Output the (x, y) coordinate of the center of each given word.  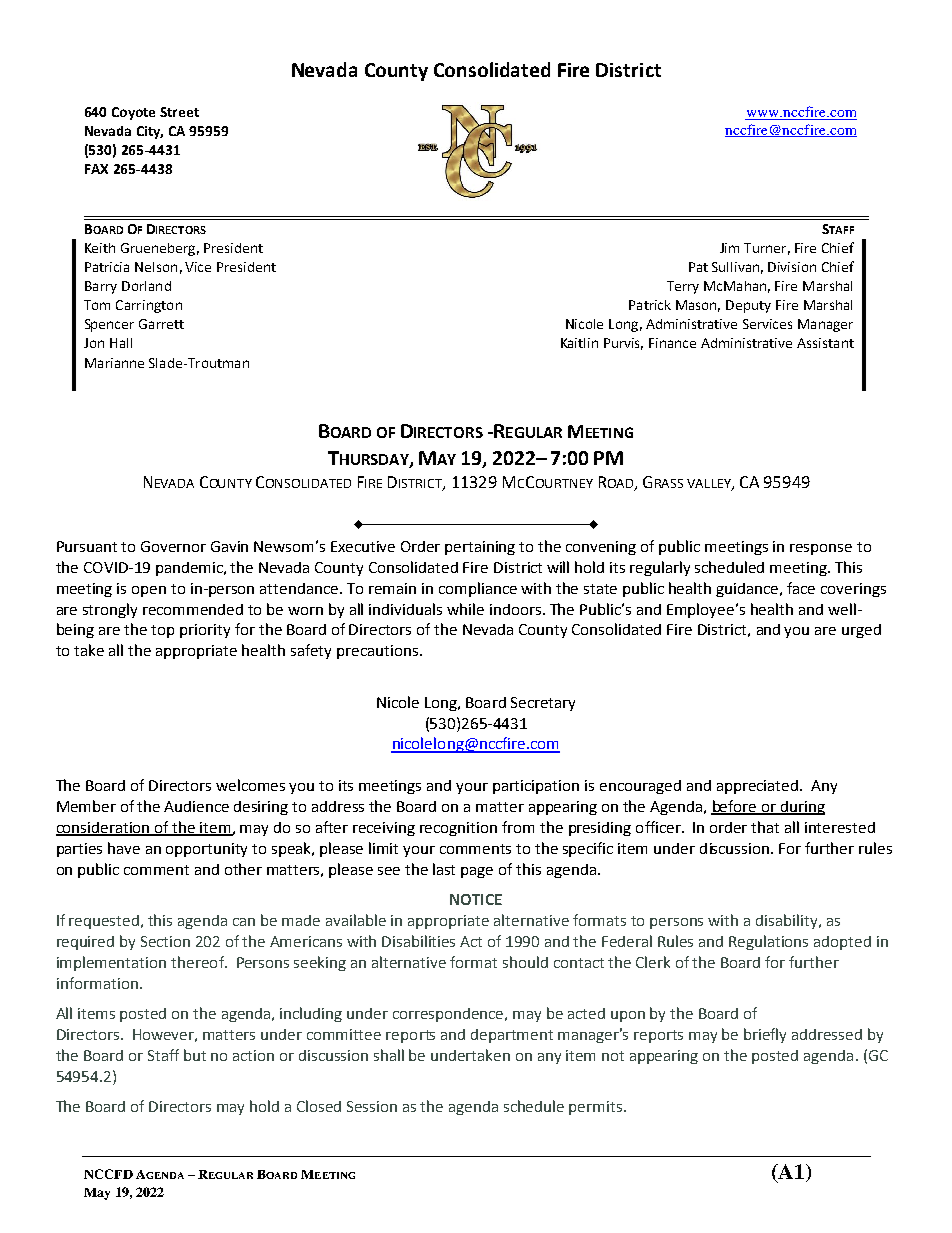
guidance (748, 590)
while (465, 609)
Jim (729, 248)
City (150, 132)
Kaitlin (579, 343)
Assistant (825, 343)
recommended (193, 609)
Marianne (114, 363)
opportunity (206, 850)
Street (179, 112)
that (765, 827)
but (195, 1055)
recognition (458, 829)
